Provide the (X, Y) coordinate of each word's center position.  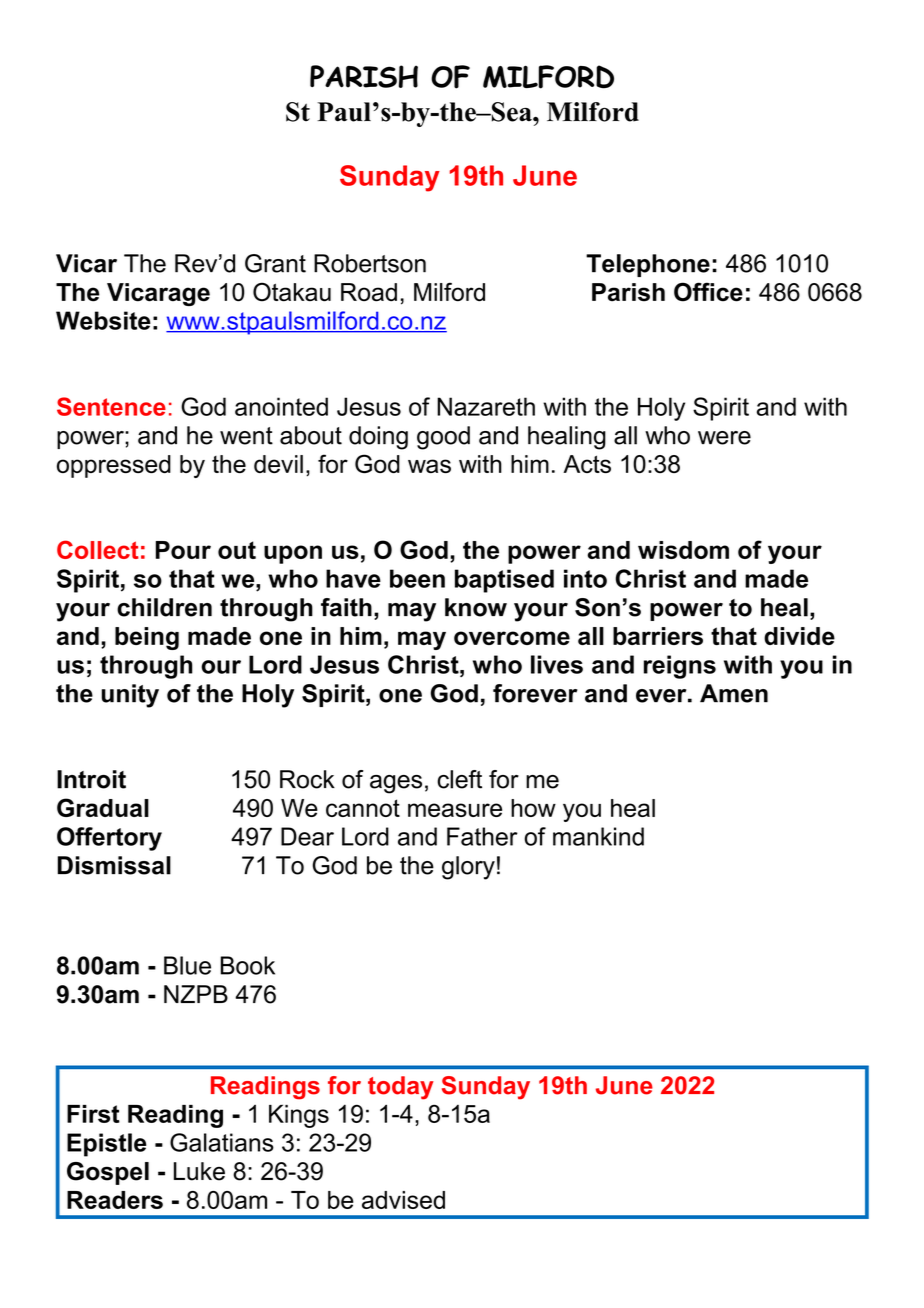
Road (369, 292)
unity (130, 696)
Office (708, 292)
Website (103, 320)
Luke (199, 1171)
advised (403, 1200)
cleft (459, 779)
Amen (734, 693)
